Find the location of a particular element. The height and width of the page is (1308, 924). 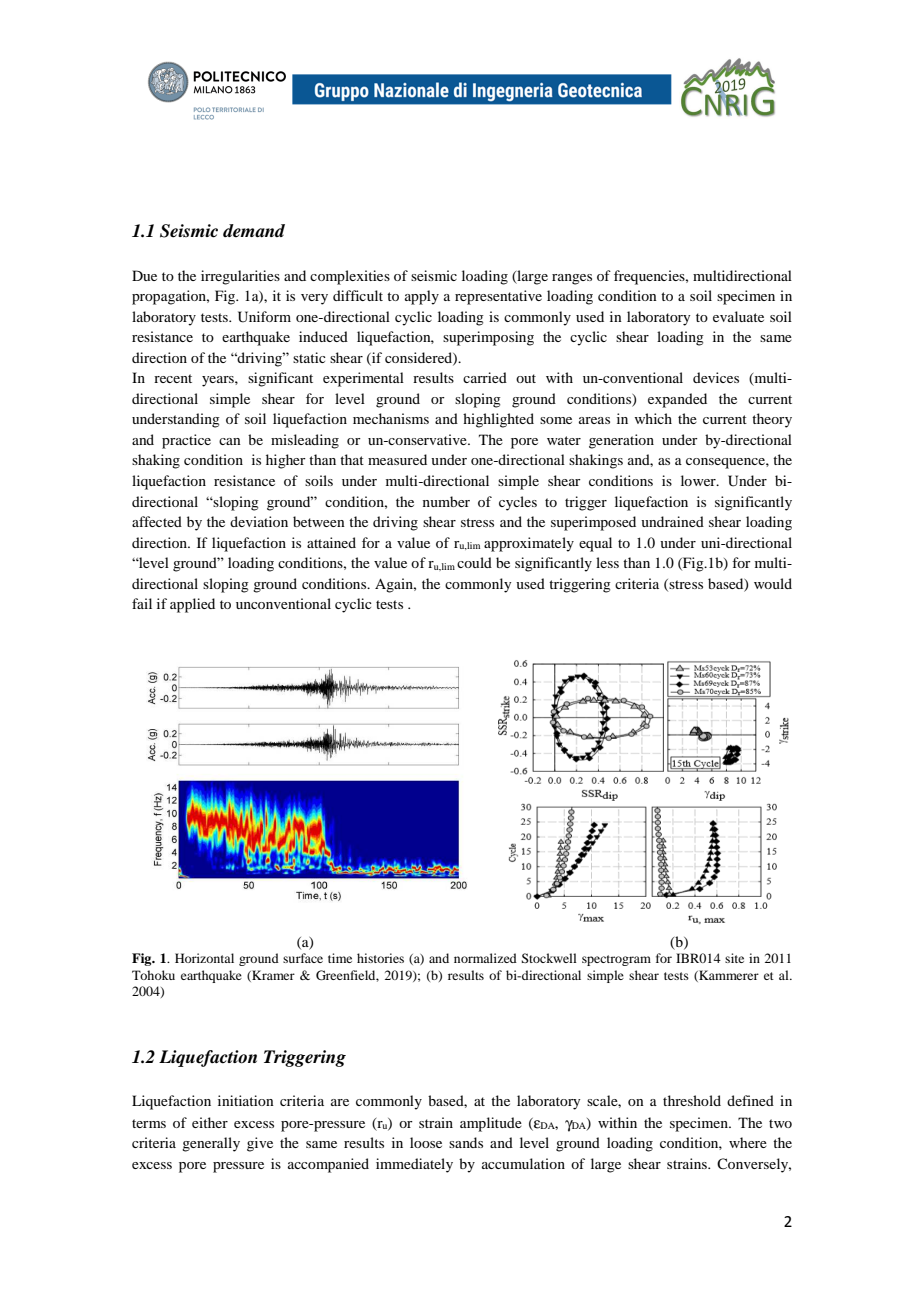

practice is located at coordinates (186, 441).
